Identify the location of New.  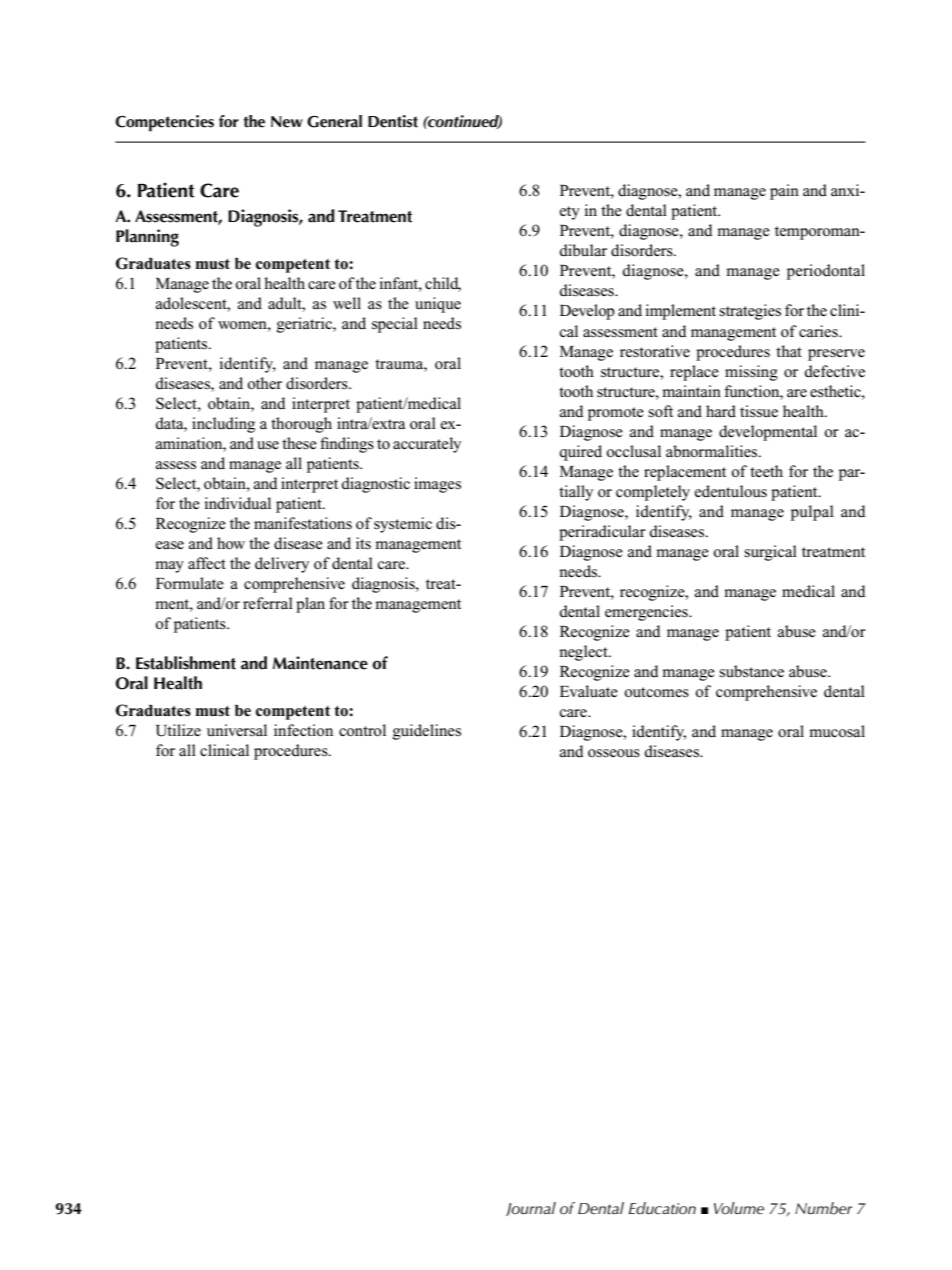
(287, 122).
